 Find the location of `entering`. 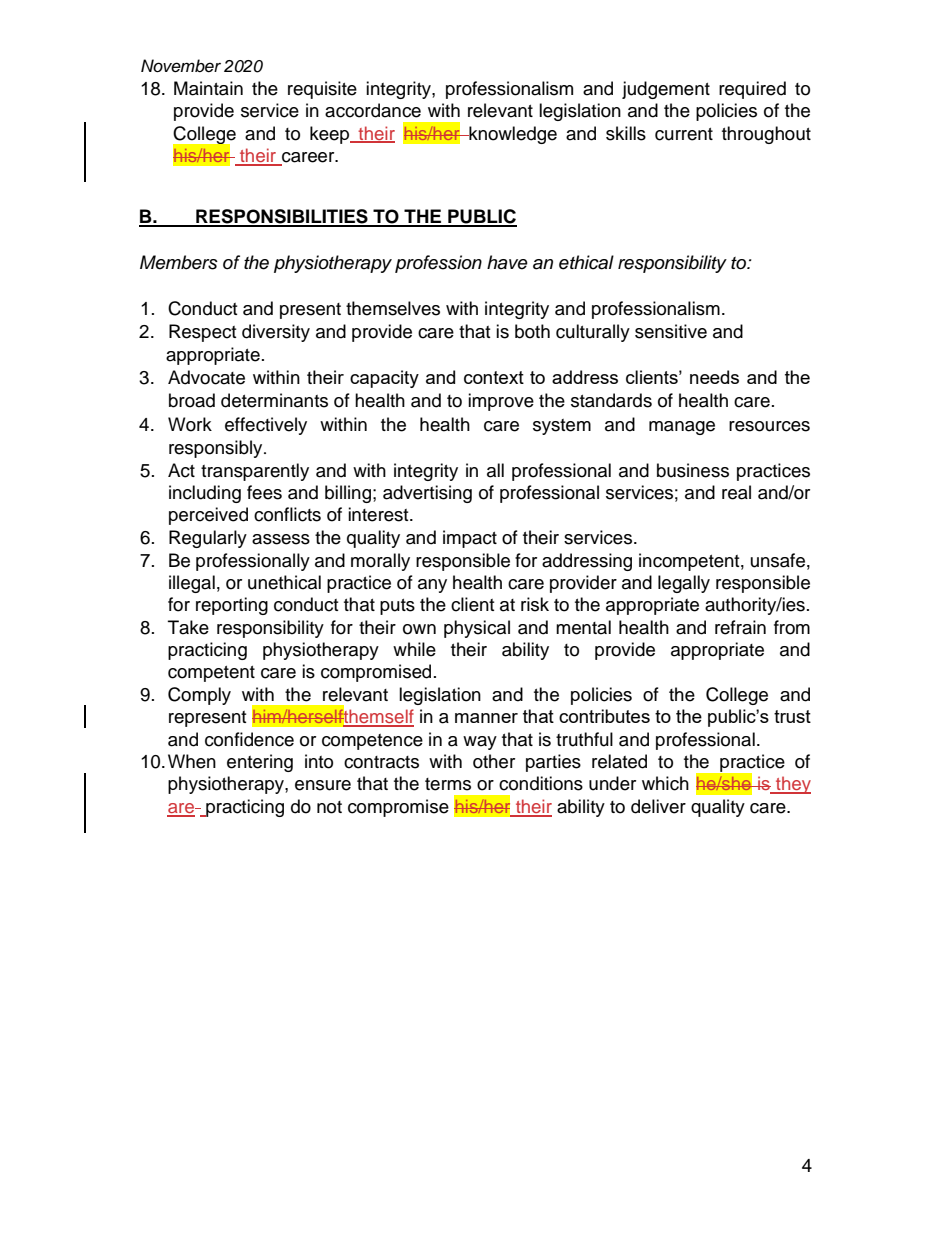

entering is located at coordinates (260, 763).
